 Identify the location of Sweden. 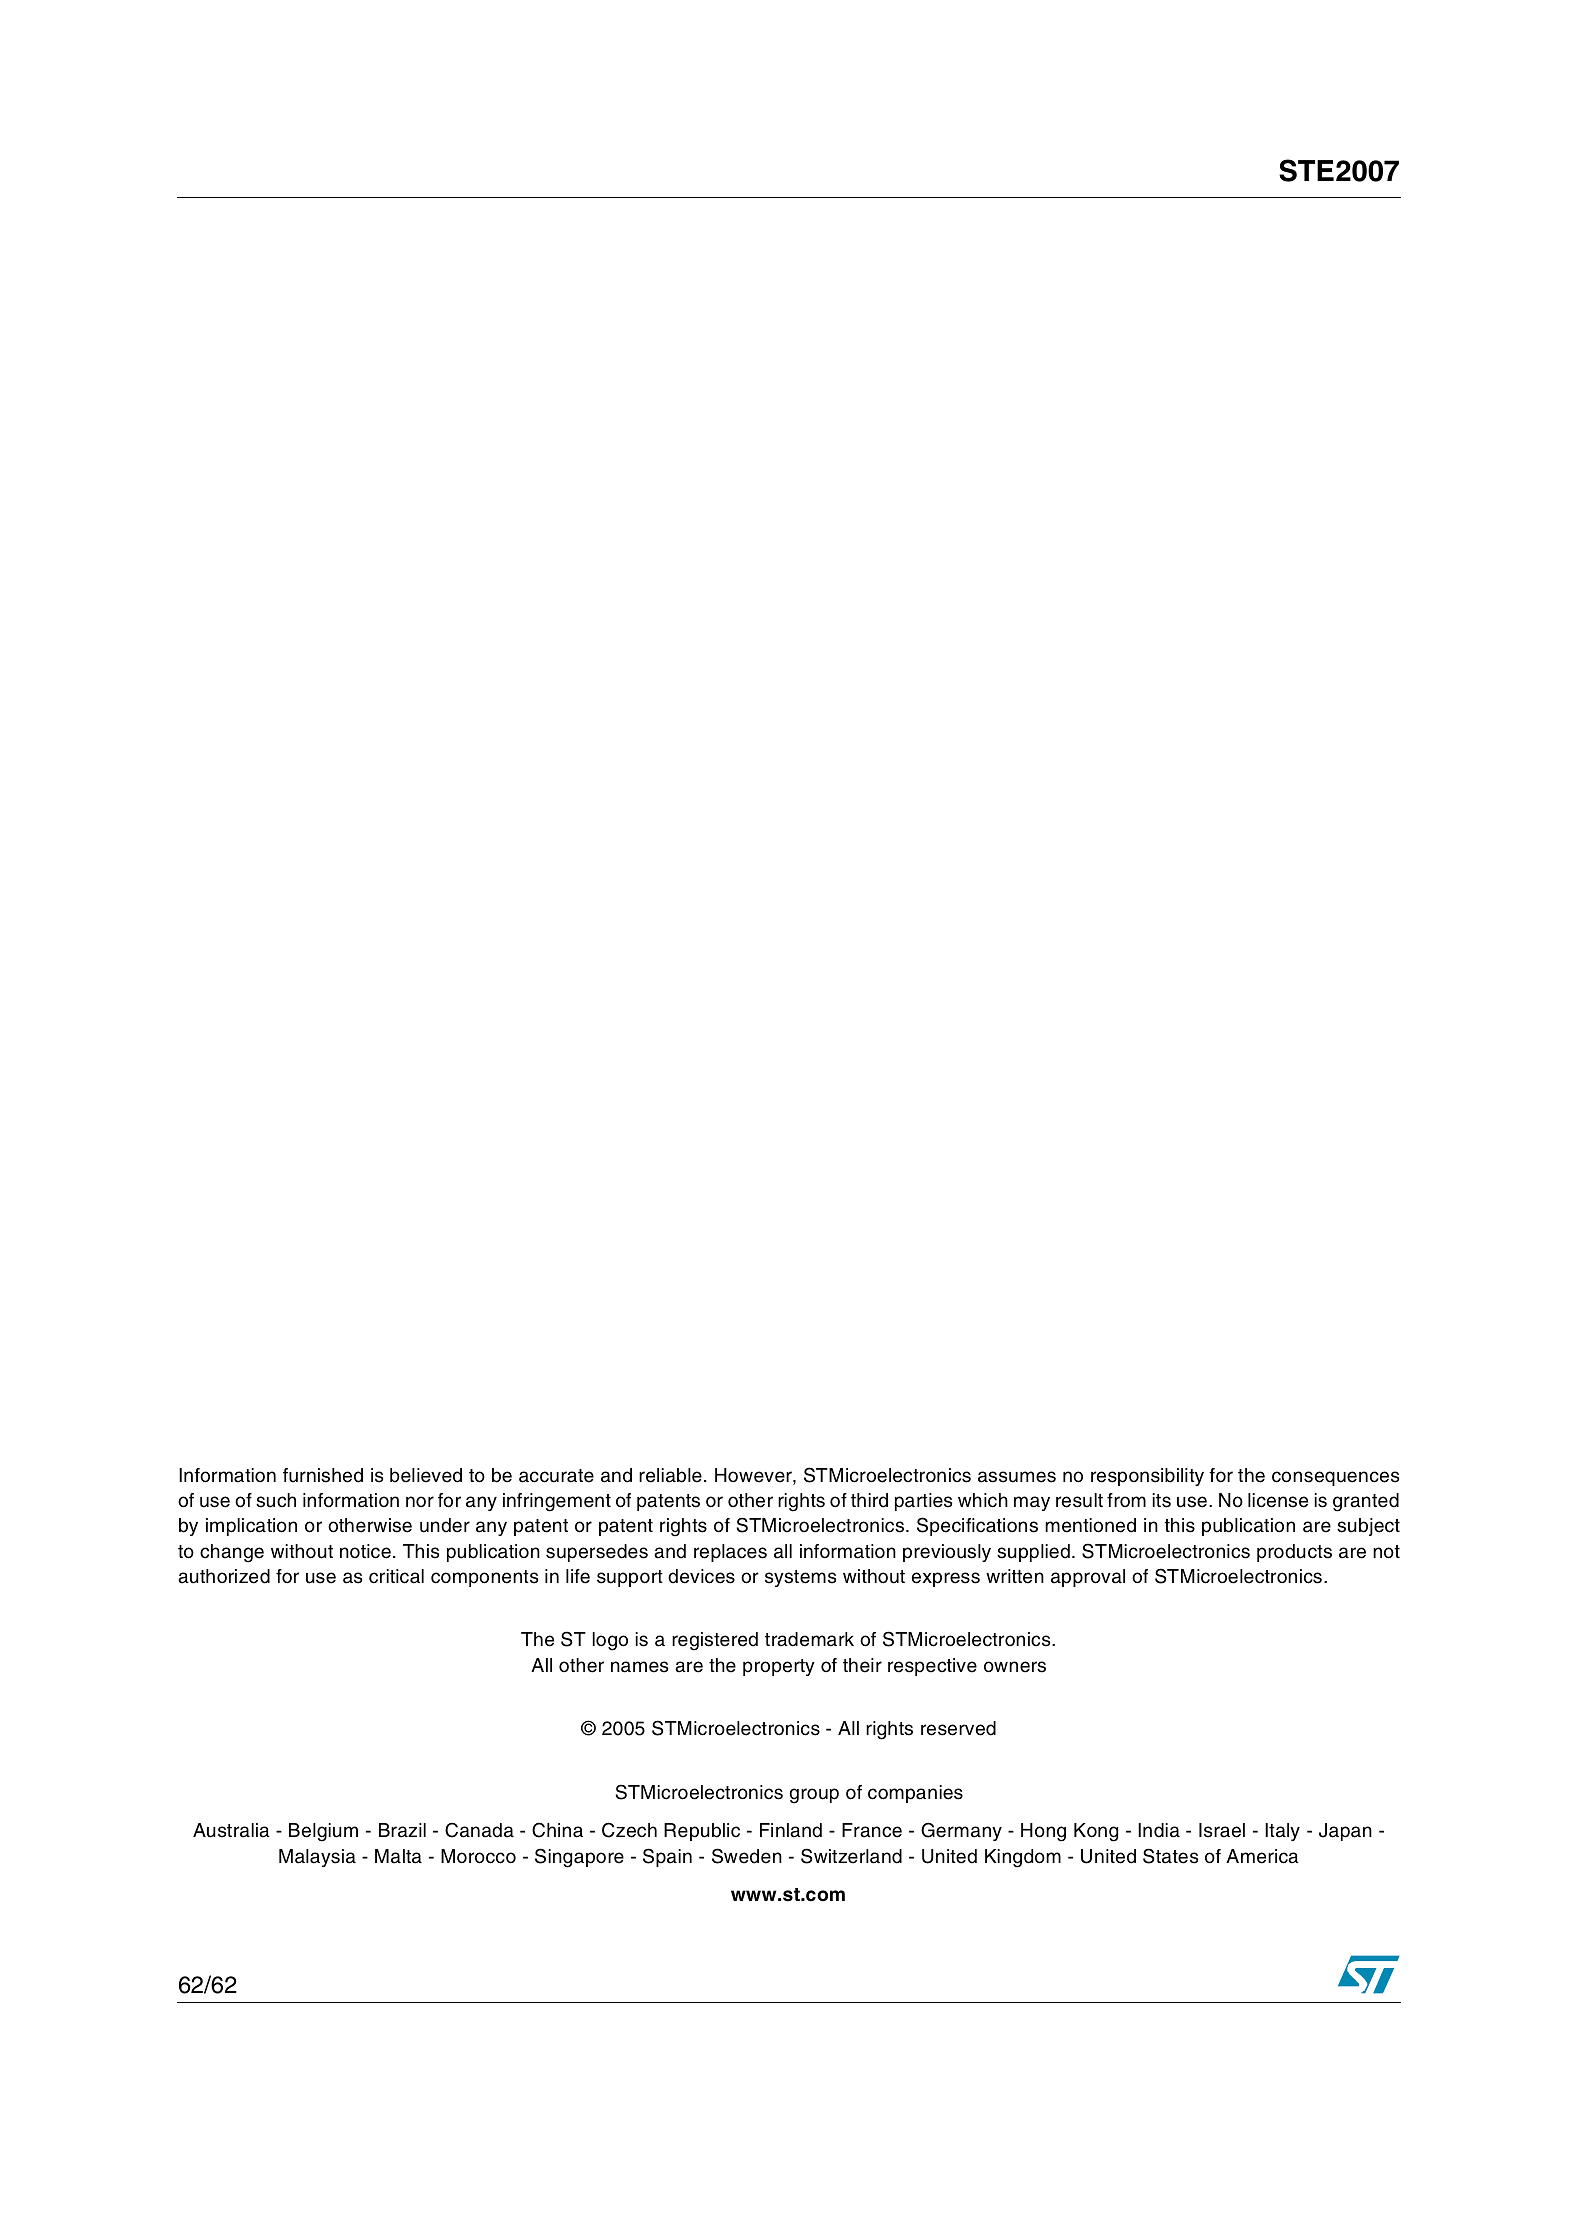
(747, 1856).
